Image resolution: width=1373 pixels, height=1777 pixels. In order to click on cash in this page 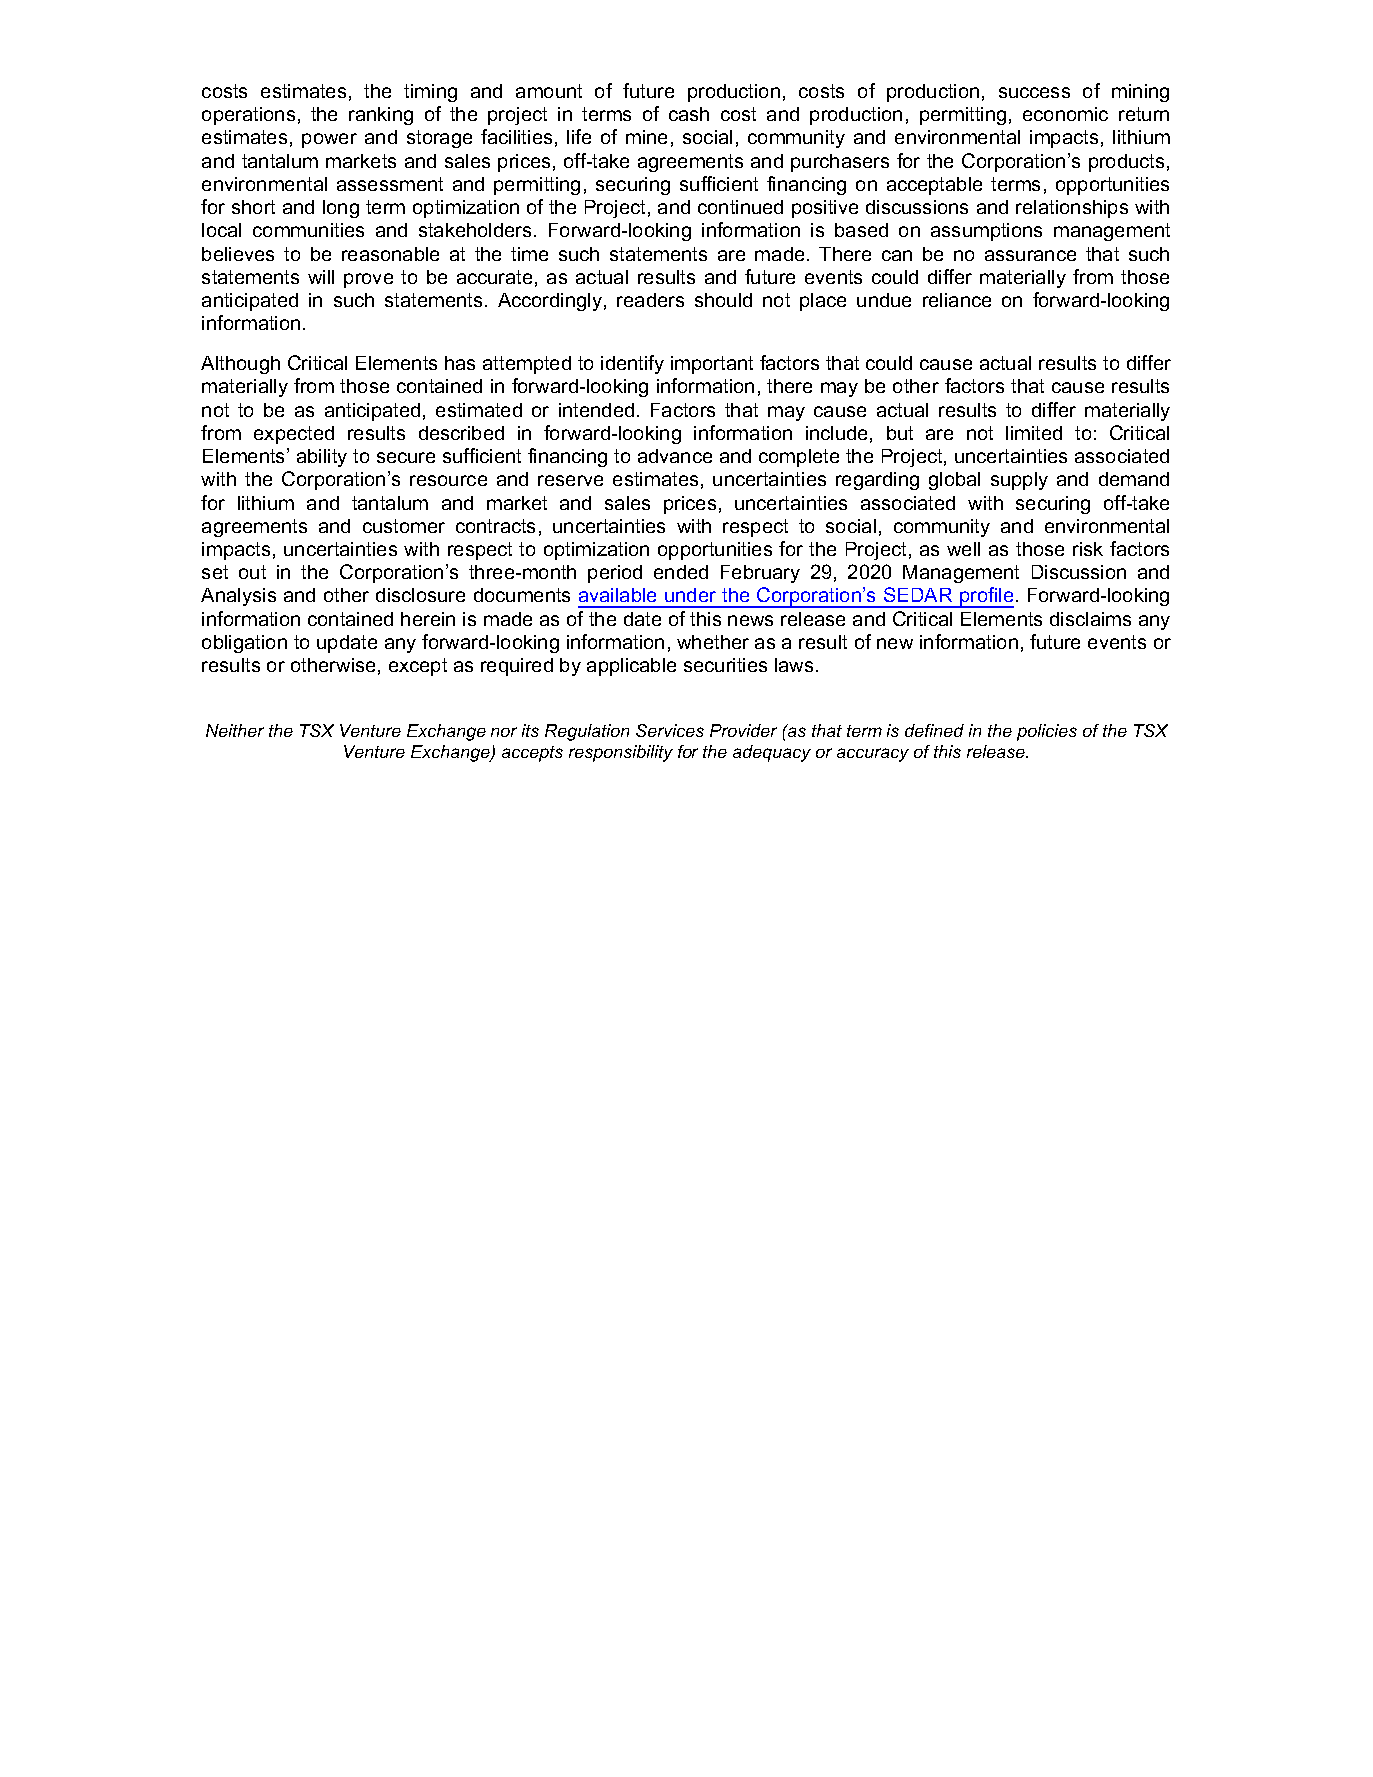, I will do `click(689, 114)`.
